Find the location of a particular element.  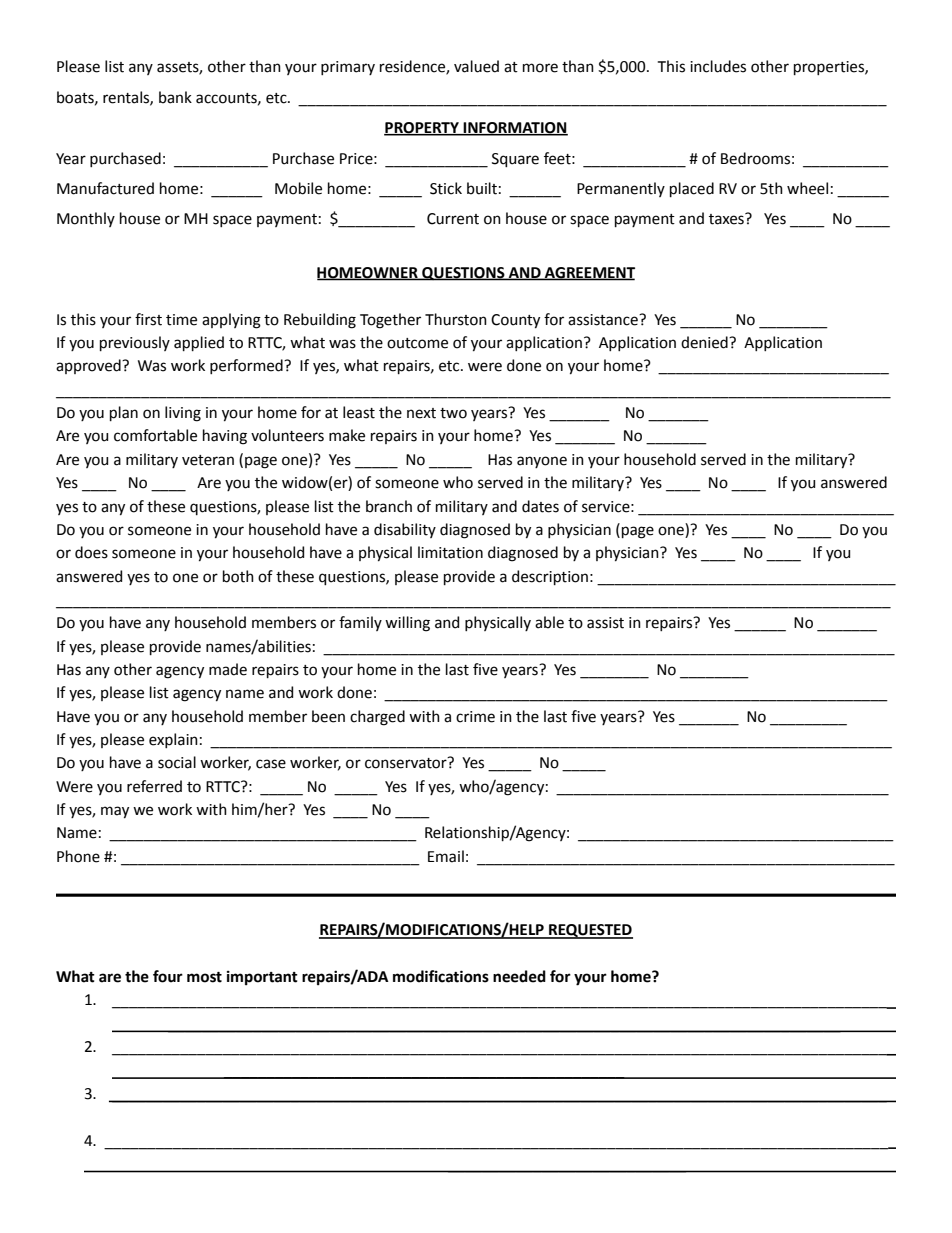

four is located at coordinates (168, 976).
